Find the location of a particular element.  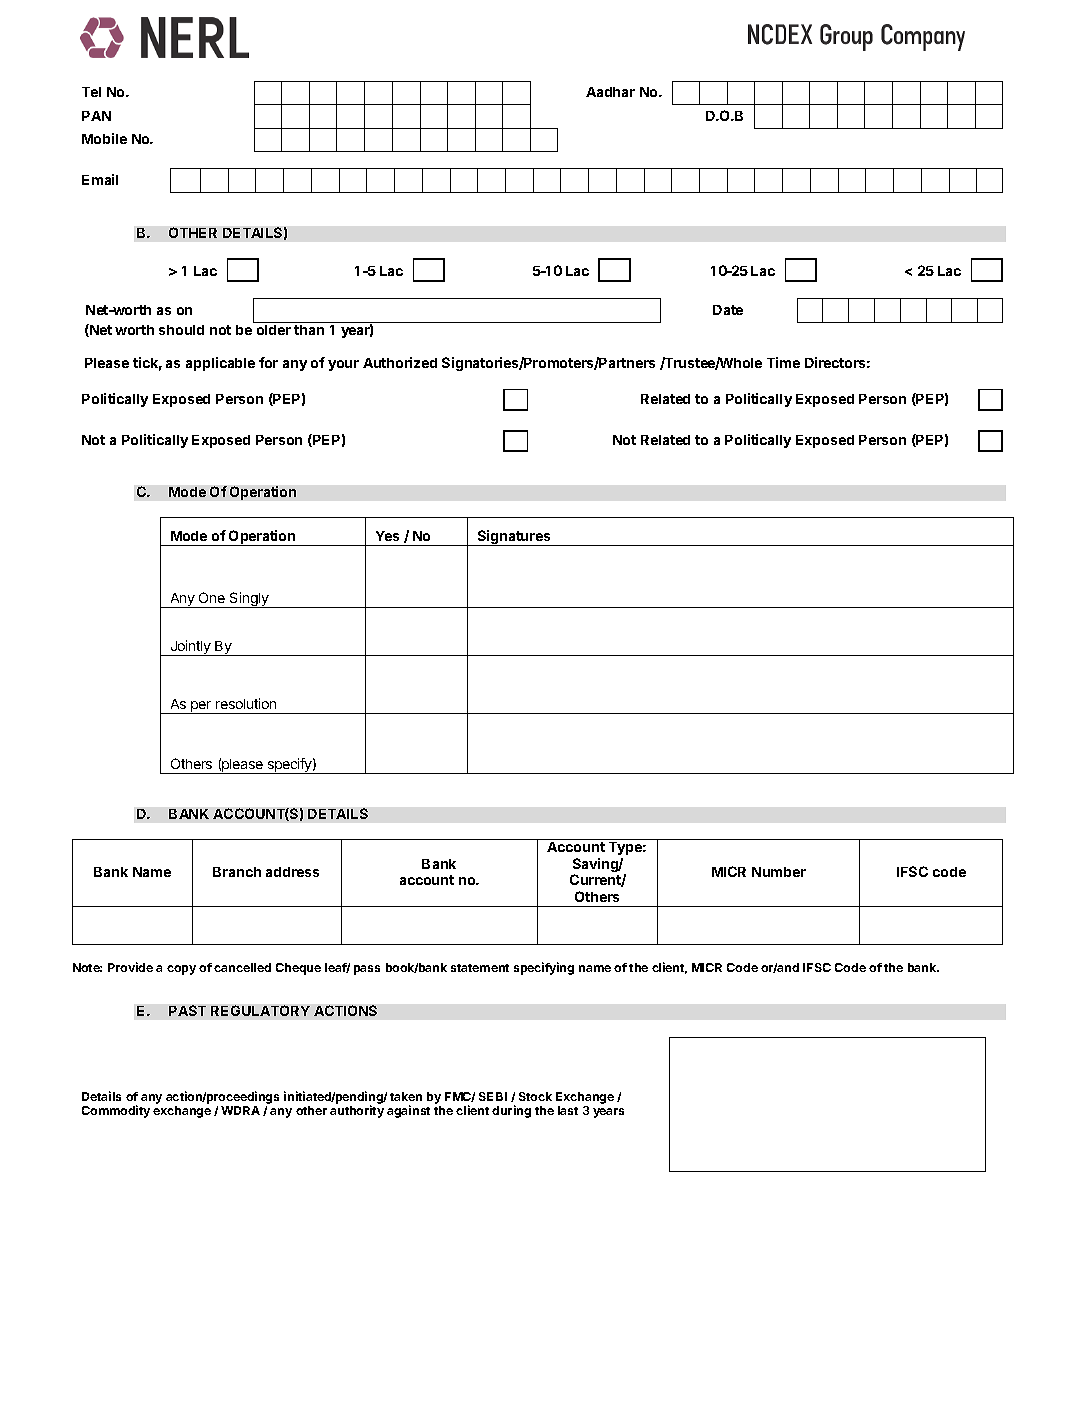

Commodity is located at coordinates (116, 1111).
